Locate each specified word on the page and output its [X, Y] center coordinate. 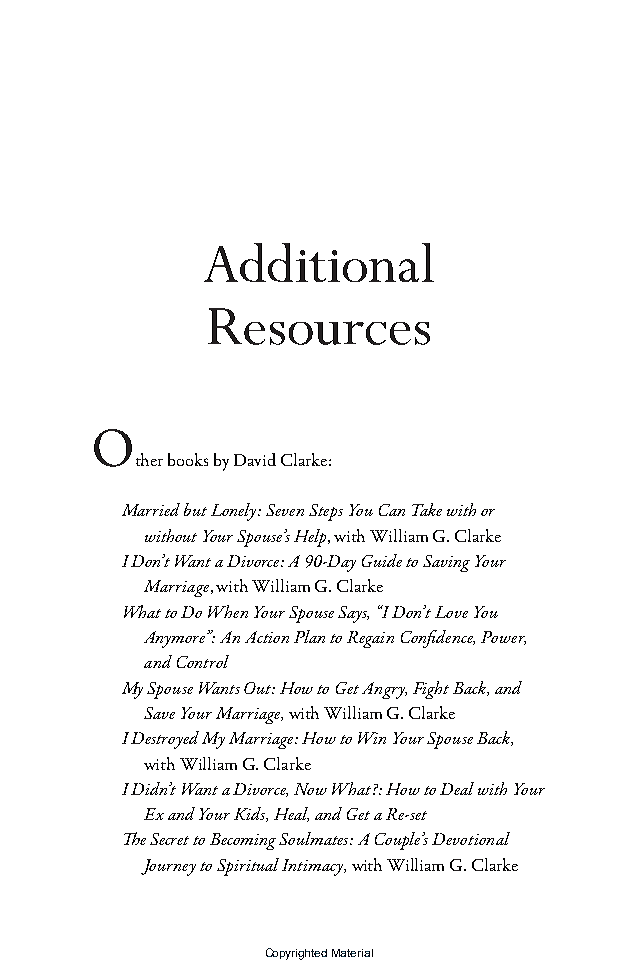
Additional [319, 262]
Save [159, 713]
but [195, 509]
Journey [168, 867]
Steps [326, 512]
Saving [446, 563]
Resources [319, 326]
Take [427, 509]
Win [372, 738]
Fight [431, 690]
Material [352, 953]
